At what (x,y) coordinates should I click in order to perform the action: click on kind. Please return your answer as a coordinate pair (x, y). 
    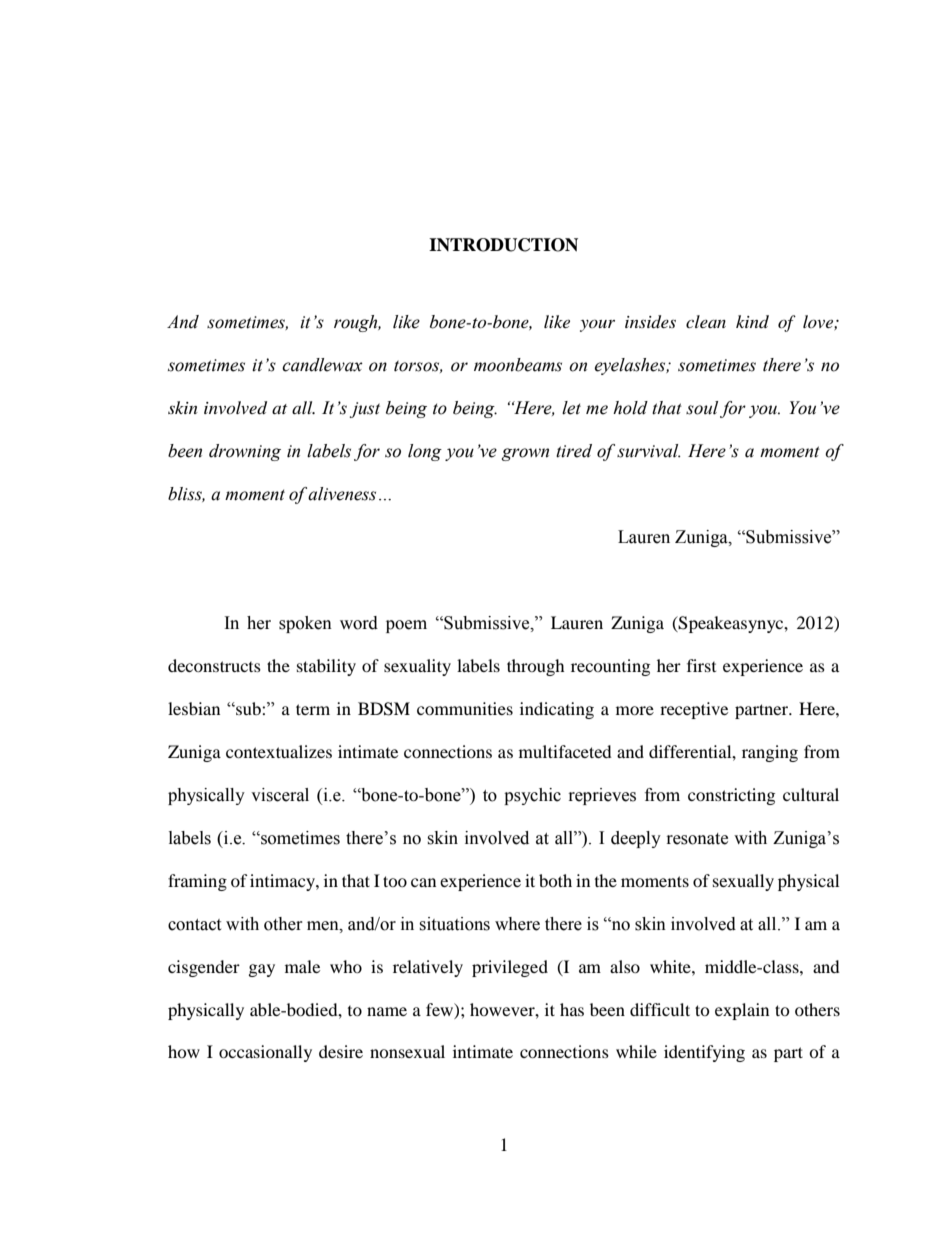
    Looking at the image, I should click on (752, 321).
